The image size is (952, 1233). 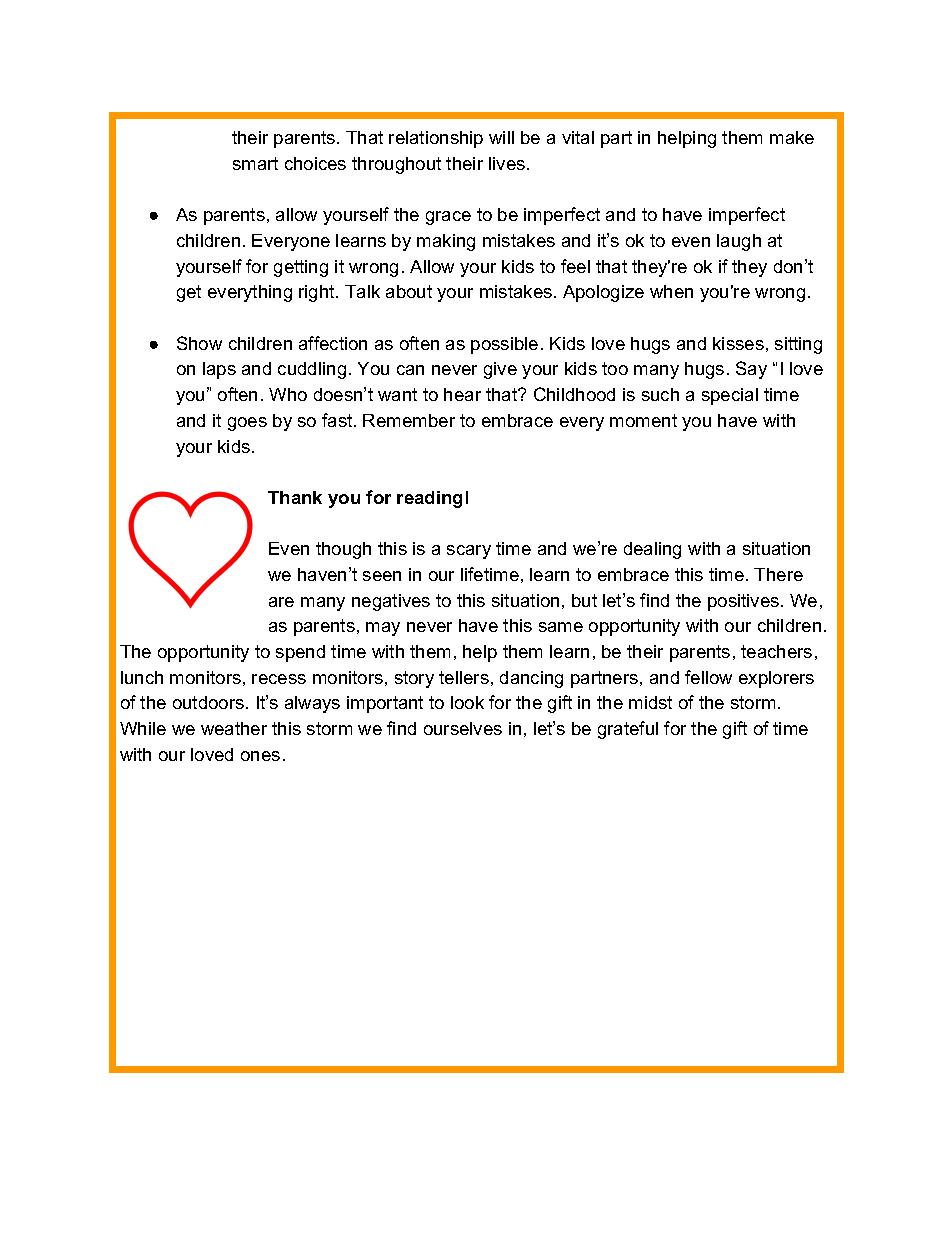 What do you see at coordinates (234, 728) in the screenshot?
I see `weather` at bounding box center [234, 728].
